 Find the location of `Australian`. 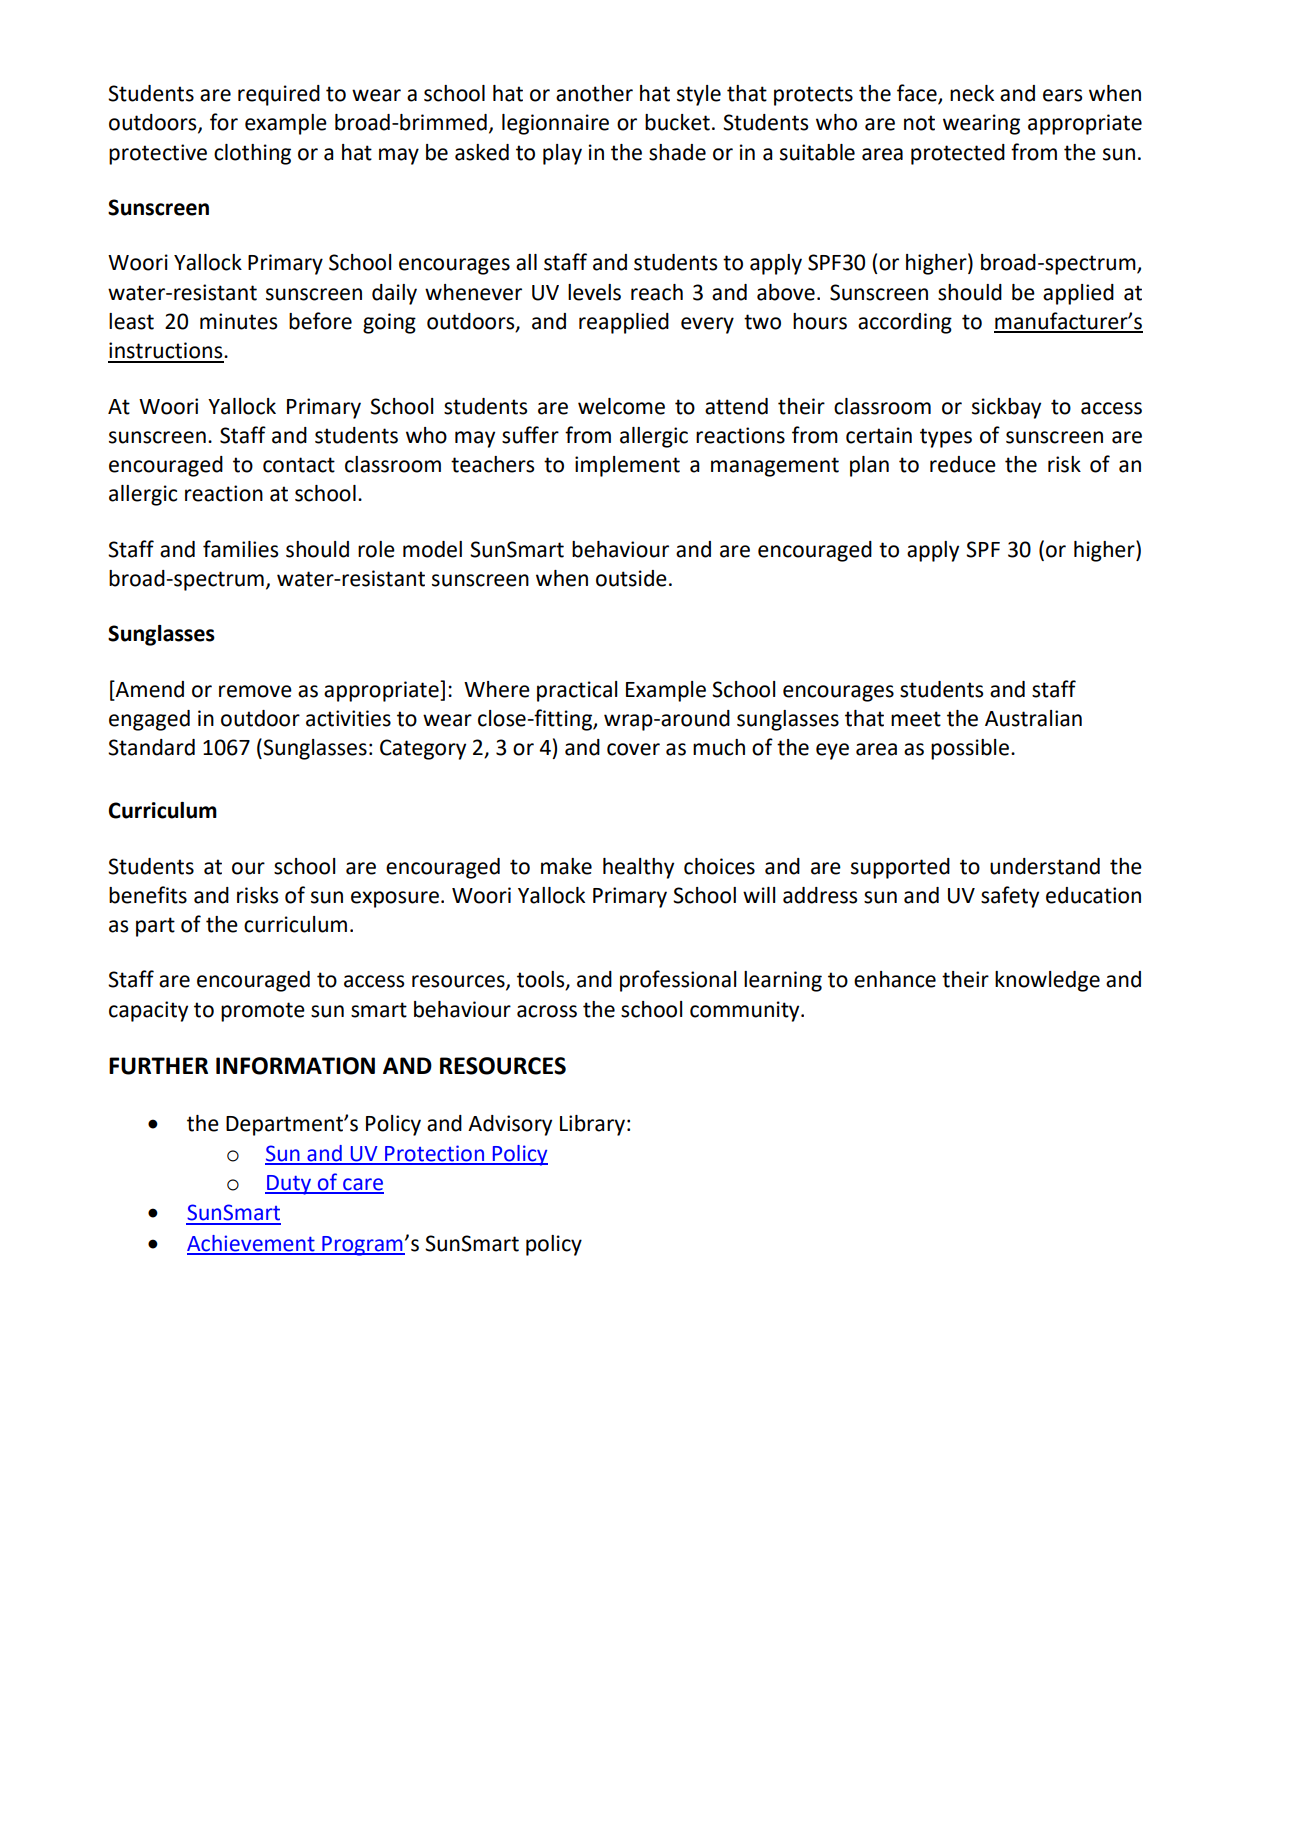

Australian is located at coordinates (1033, 718).
